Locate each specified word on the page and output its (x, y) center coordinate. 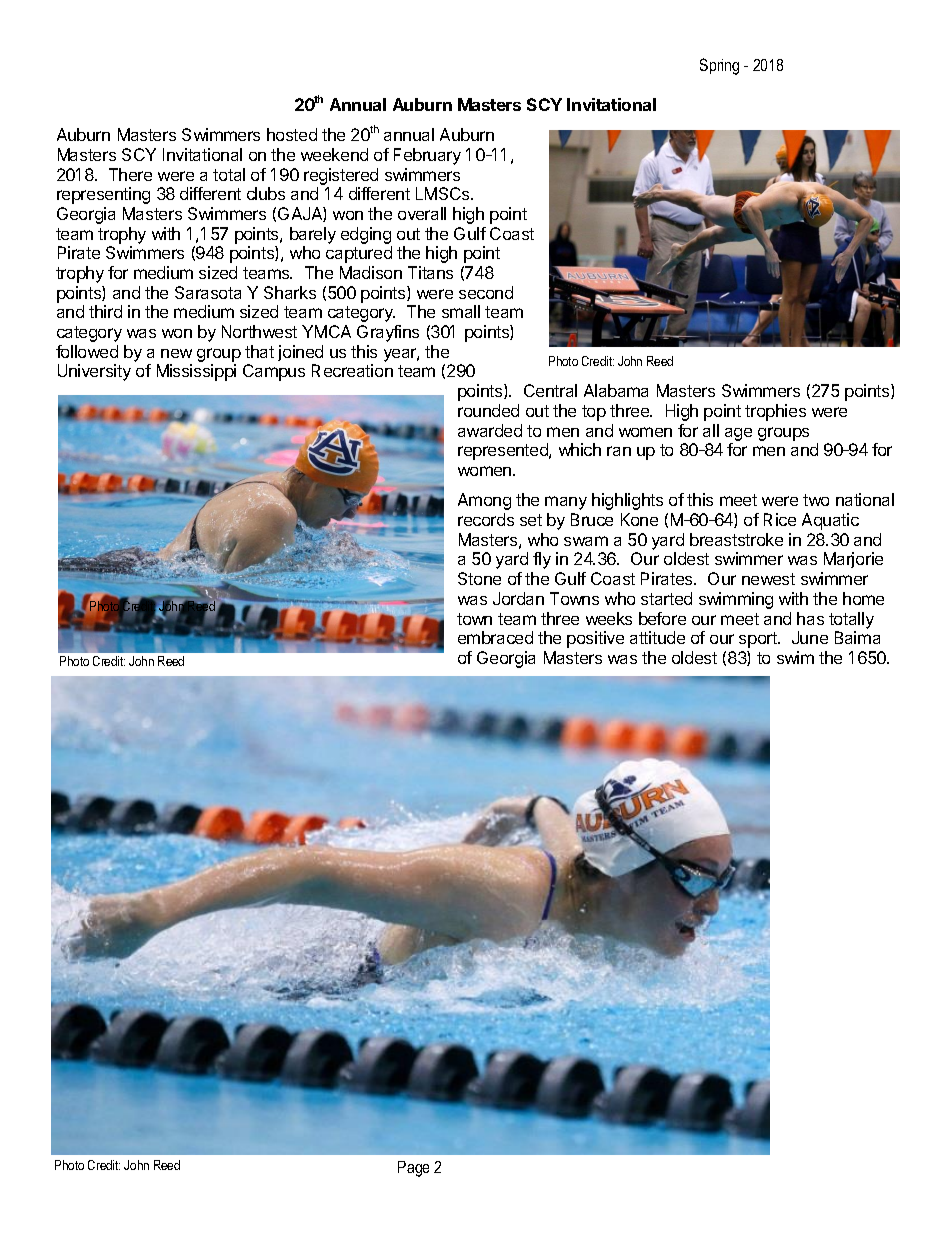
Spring (719, 66)
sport (759, 640)
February (427, 156)
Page (413, 1169)
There (130, 174)
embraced (495, 637)
